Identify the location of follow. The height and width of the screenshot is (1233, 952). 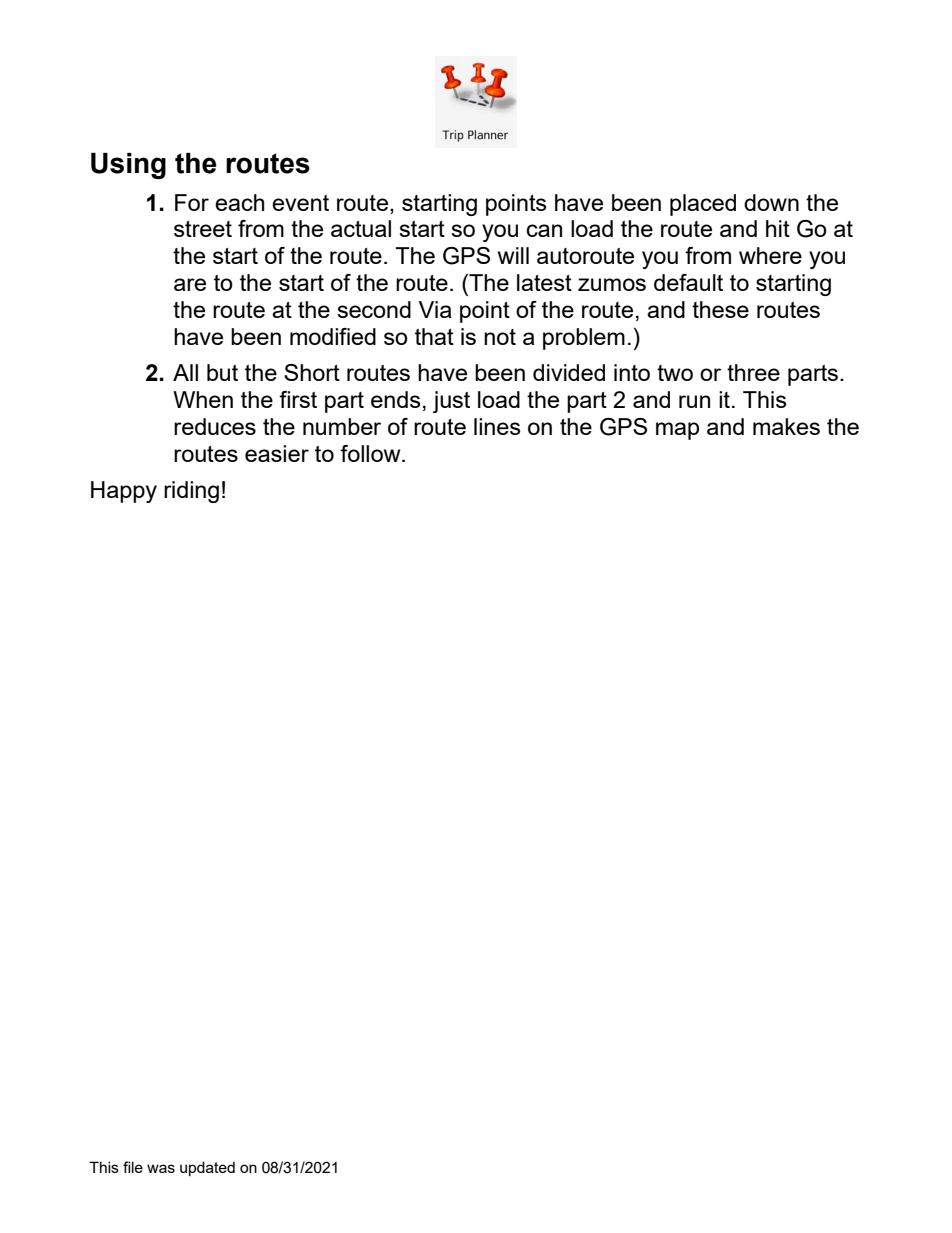
(371, 453).
